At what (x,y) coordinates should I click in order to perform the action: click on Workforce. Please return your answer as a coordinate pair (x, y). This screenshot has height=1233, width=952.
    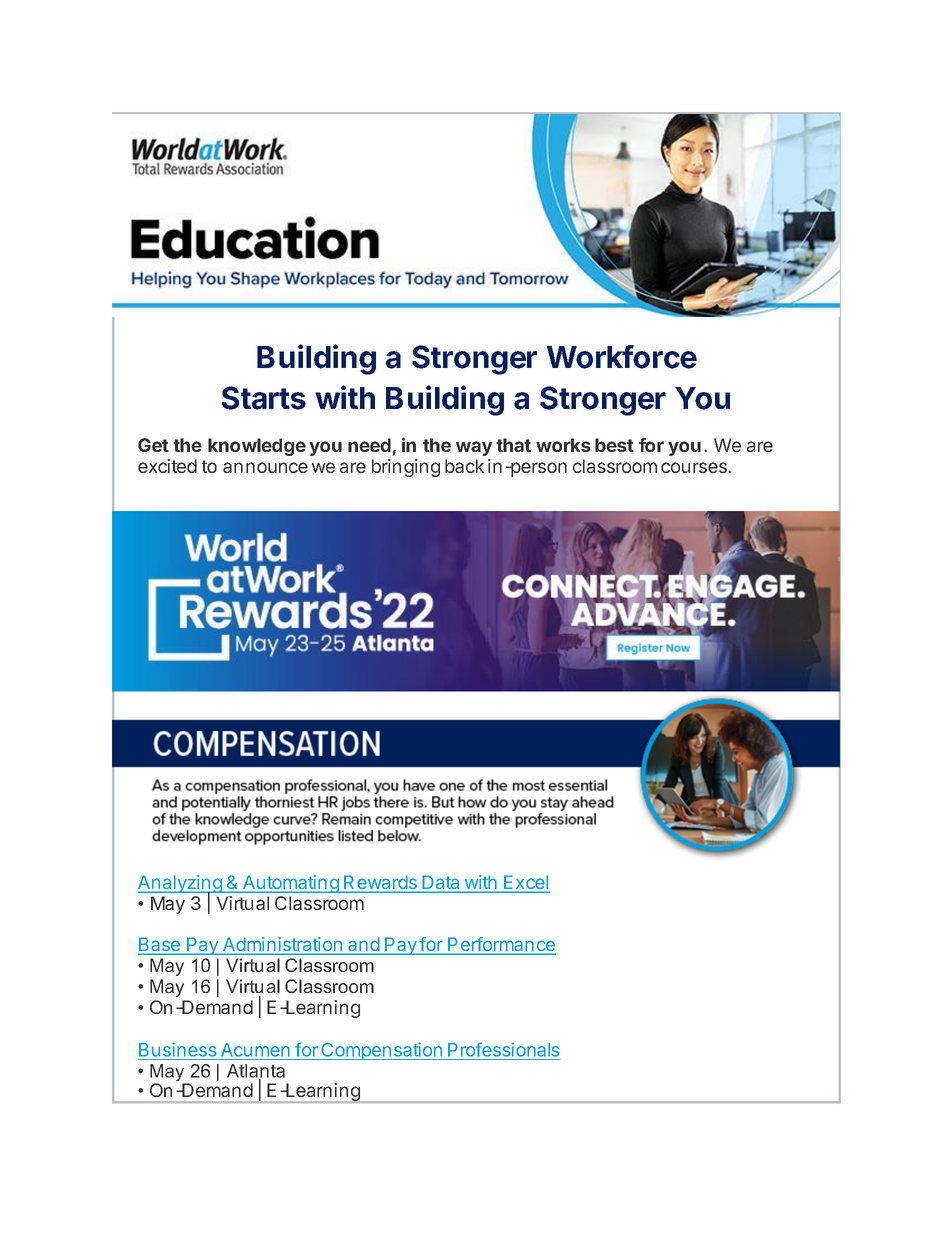
    Looking at the image, I should click on (622, 357).
